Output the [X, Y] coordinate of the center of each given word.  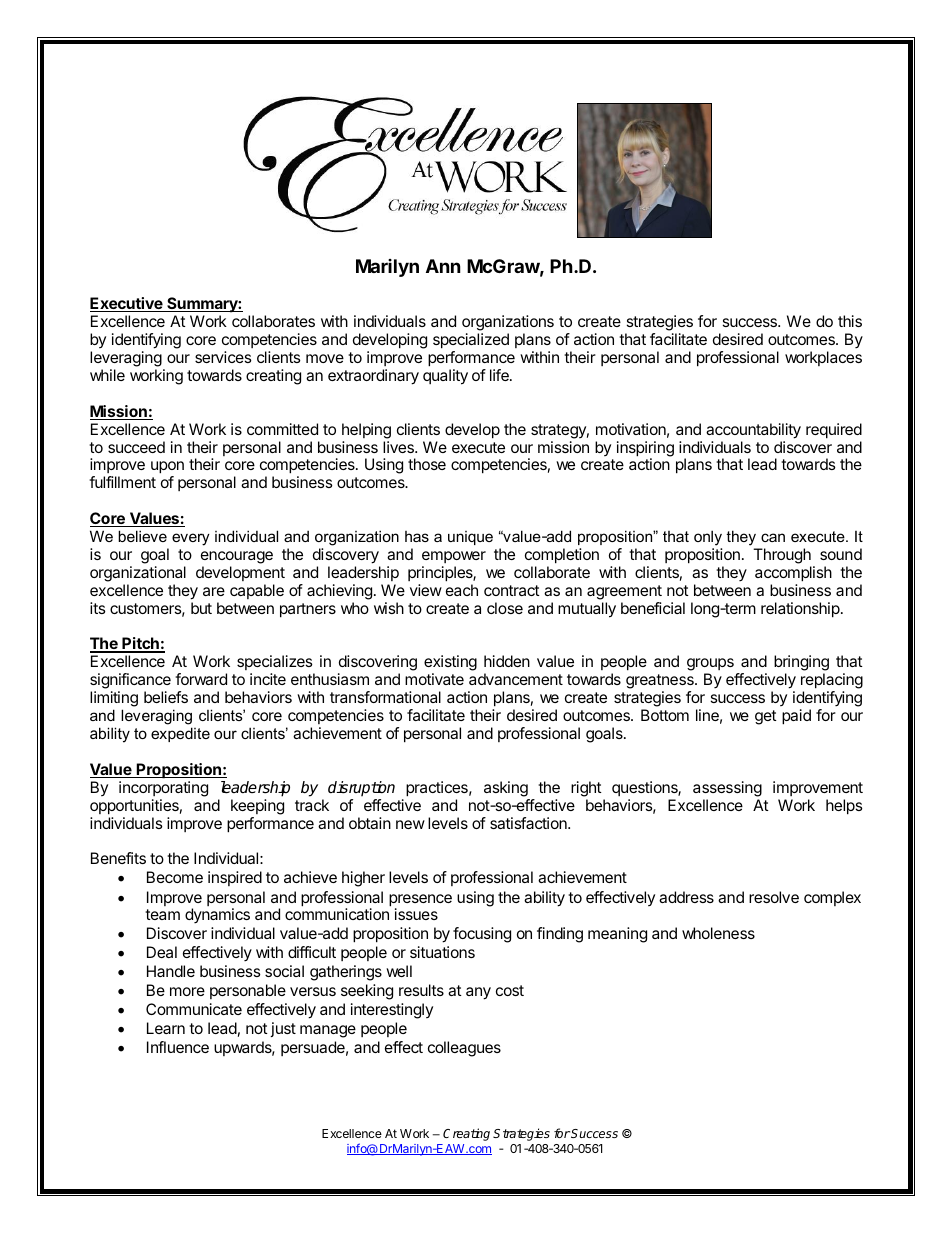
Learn [166, 1028]
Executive [127, 304]
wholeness [718, 933]
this [850, 321]
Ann [443, 266]
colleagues [464, 1049]
